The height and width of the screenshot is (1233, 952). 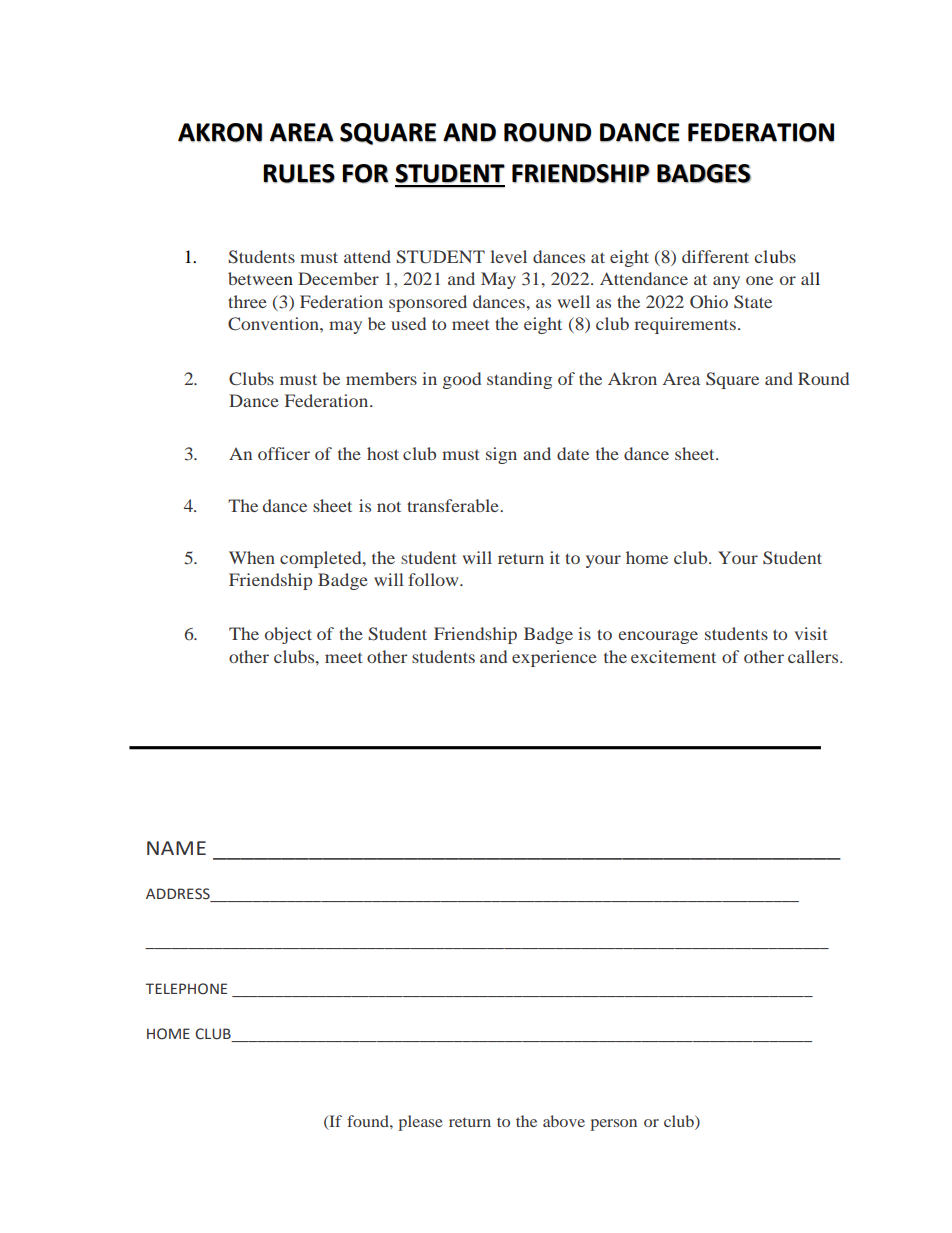 I want to click on experience, so click(x=554, y=658).
